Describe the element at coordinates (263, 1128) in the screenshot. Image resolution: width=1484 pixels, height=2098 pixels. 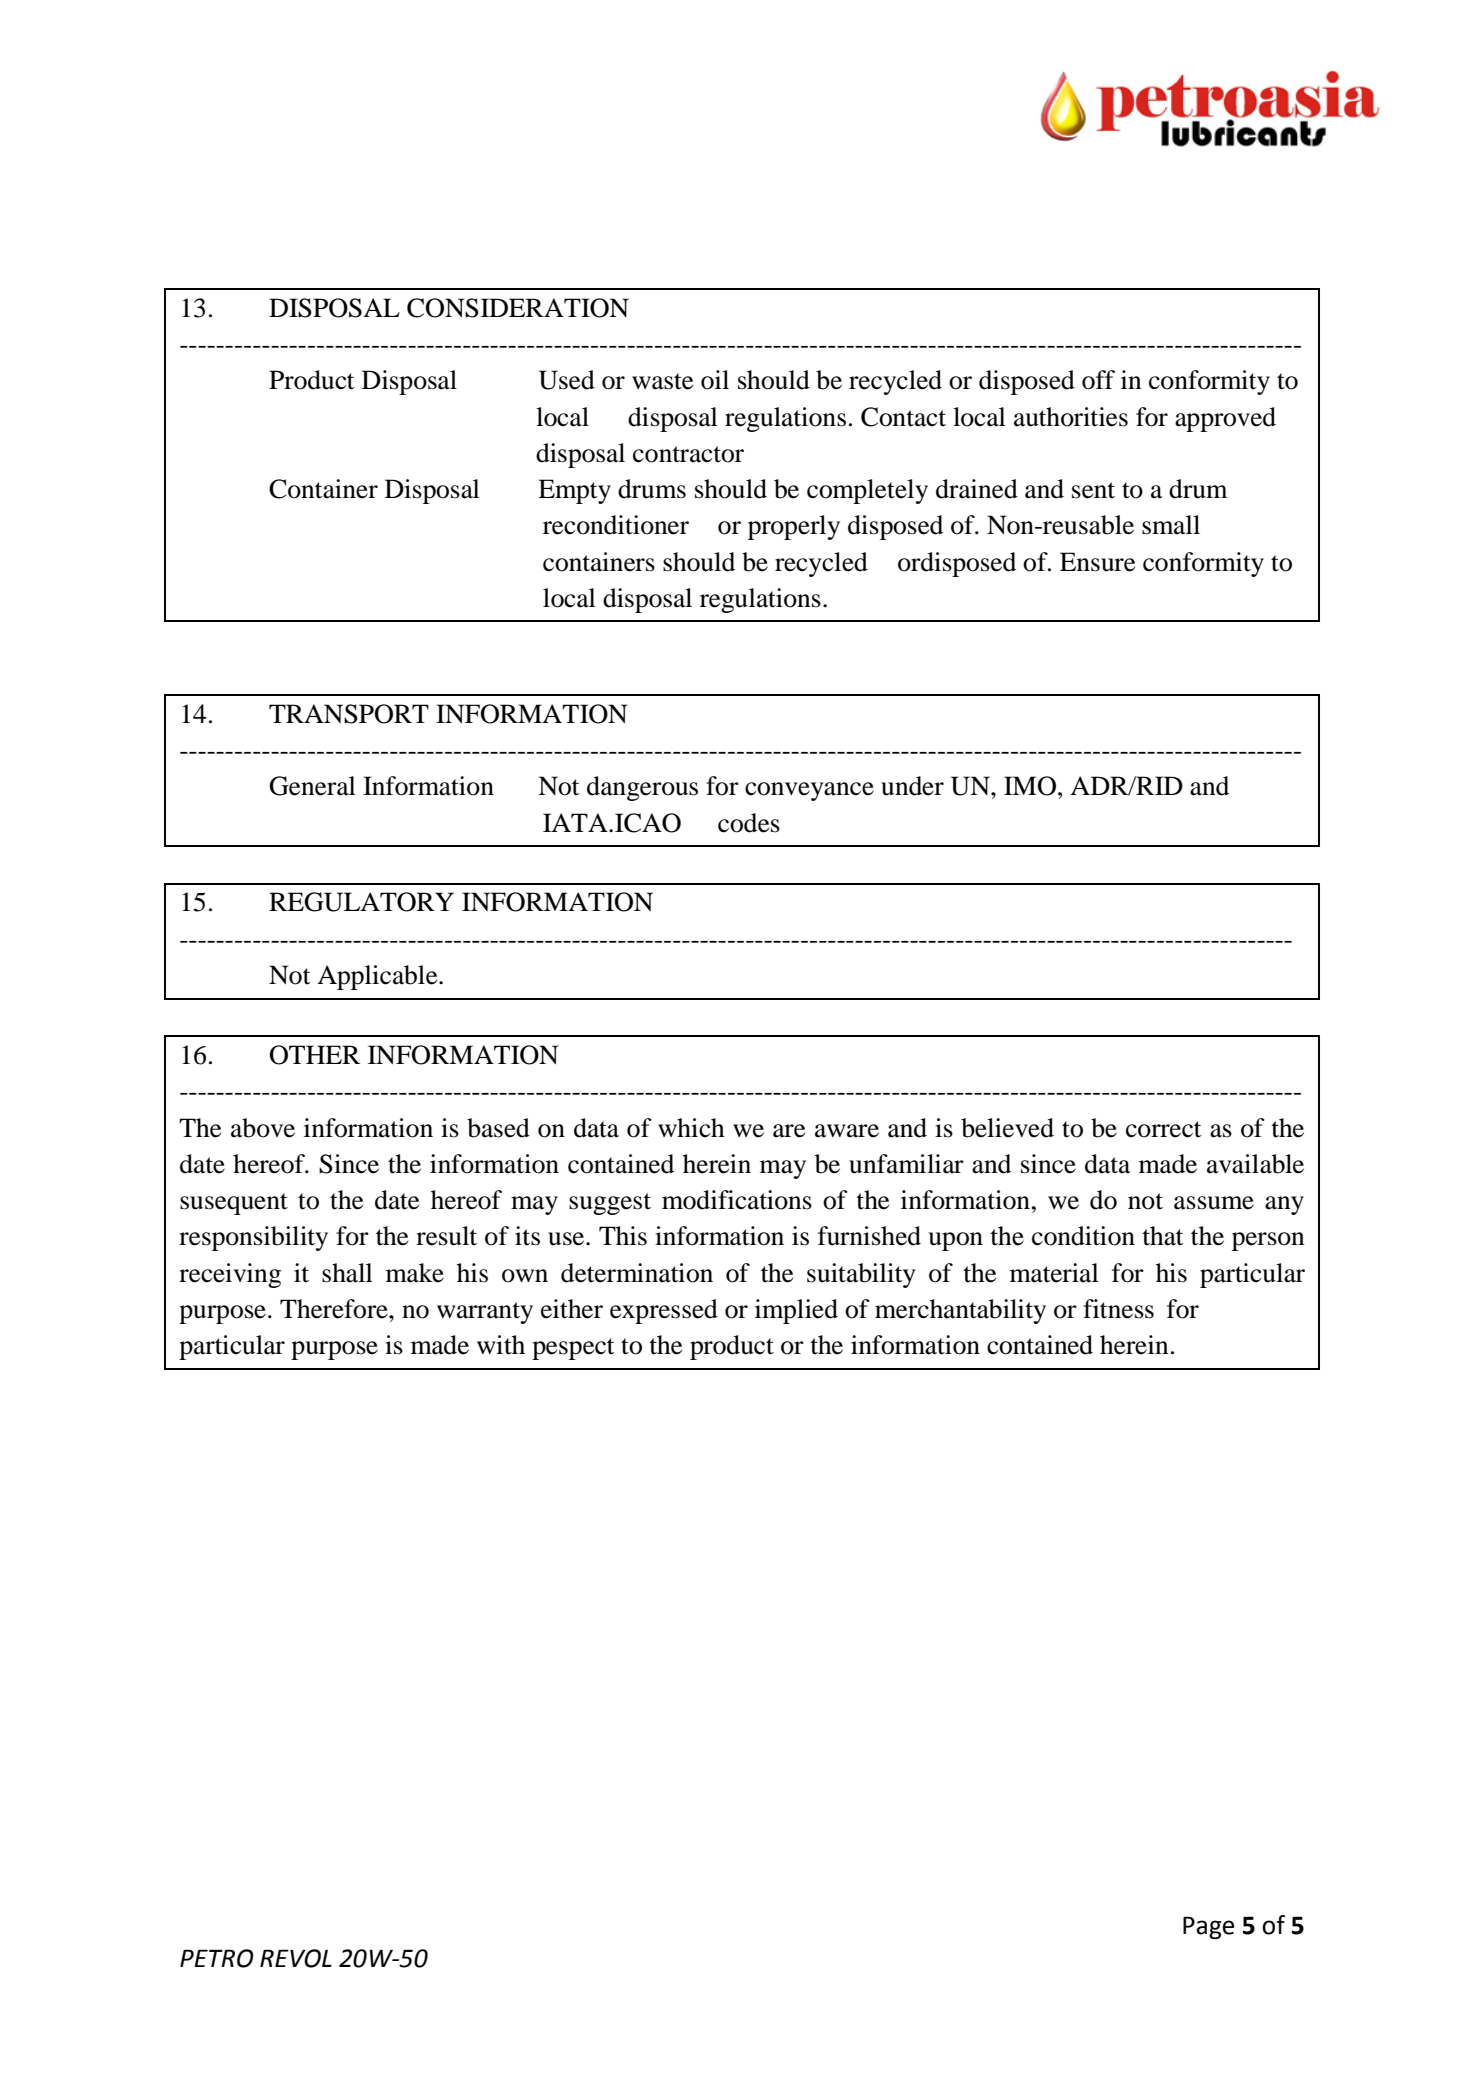
I see `above` at that location.
